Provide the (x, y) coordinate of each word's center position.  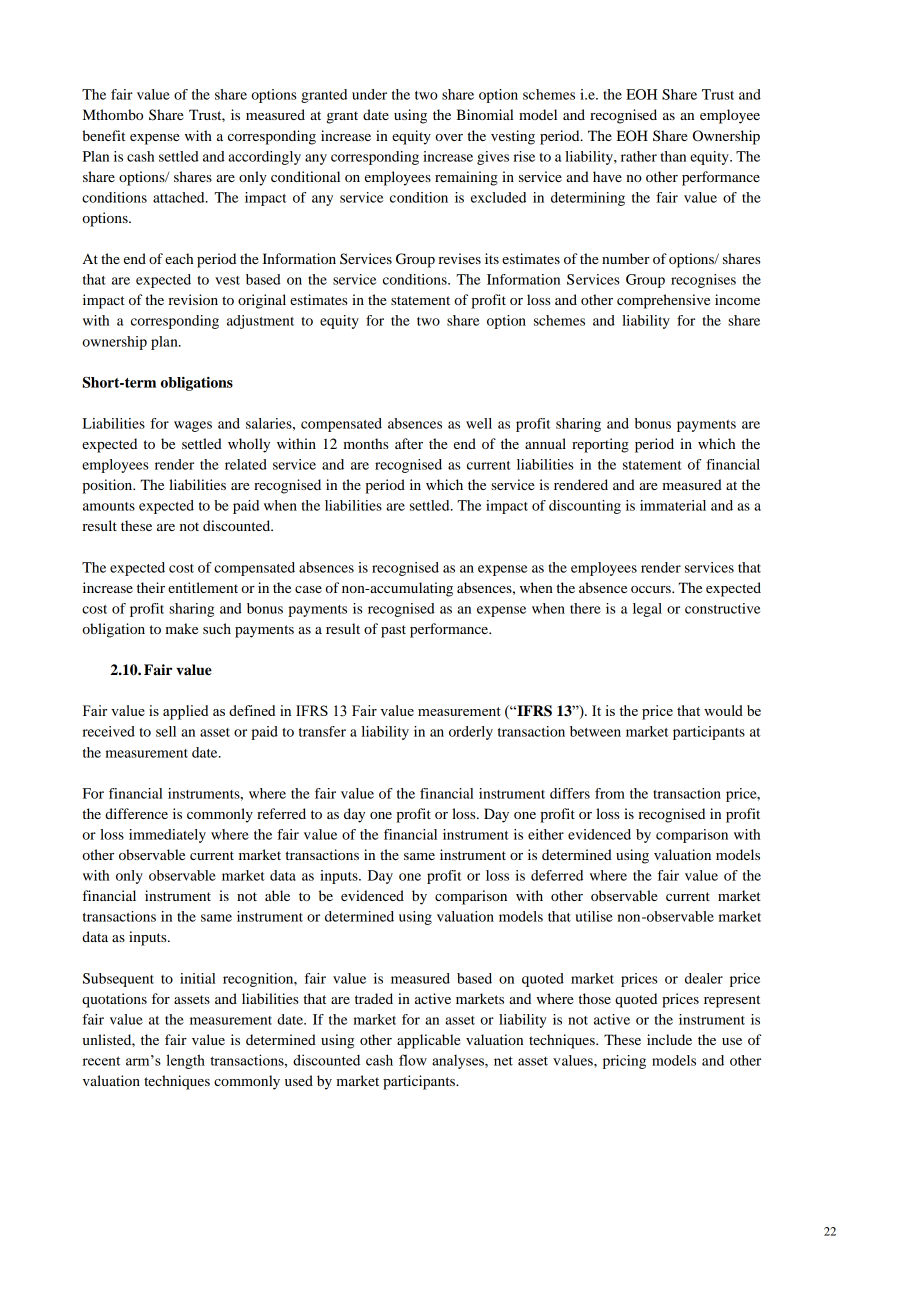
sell (166, 731)
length (186, 1061)
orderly (471, 733)
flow (413, 1060)
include (669, 1039)
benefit (103, 135)
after (409, 443)
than (673, 156)
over (449, 137)
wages (193, 426)
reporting (600, 445)
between (595, 731)
